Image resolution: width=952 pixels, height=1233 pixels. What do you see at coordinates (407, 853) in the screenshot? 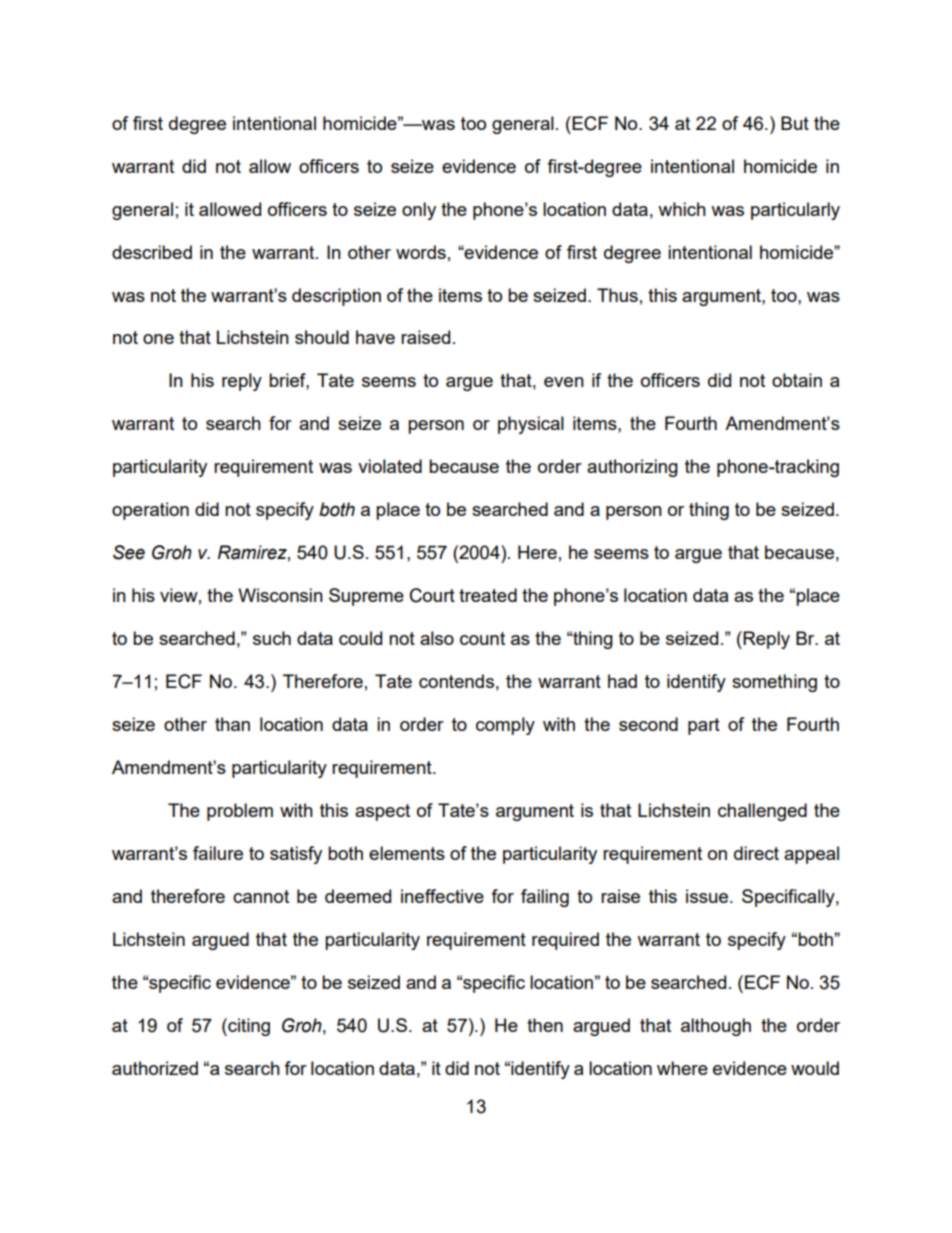
I see `elements` at bounding box center [407, 853].
